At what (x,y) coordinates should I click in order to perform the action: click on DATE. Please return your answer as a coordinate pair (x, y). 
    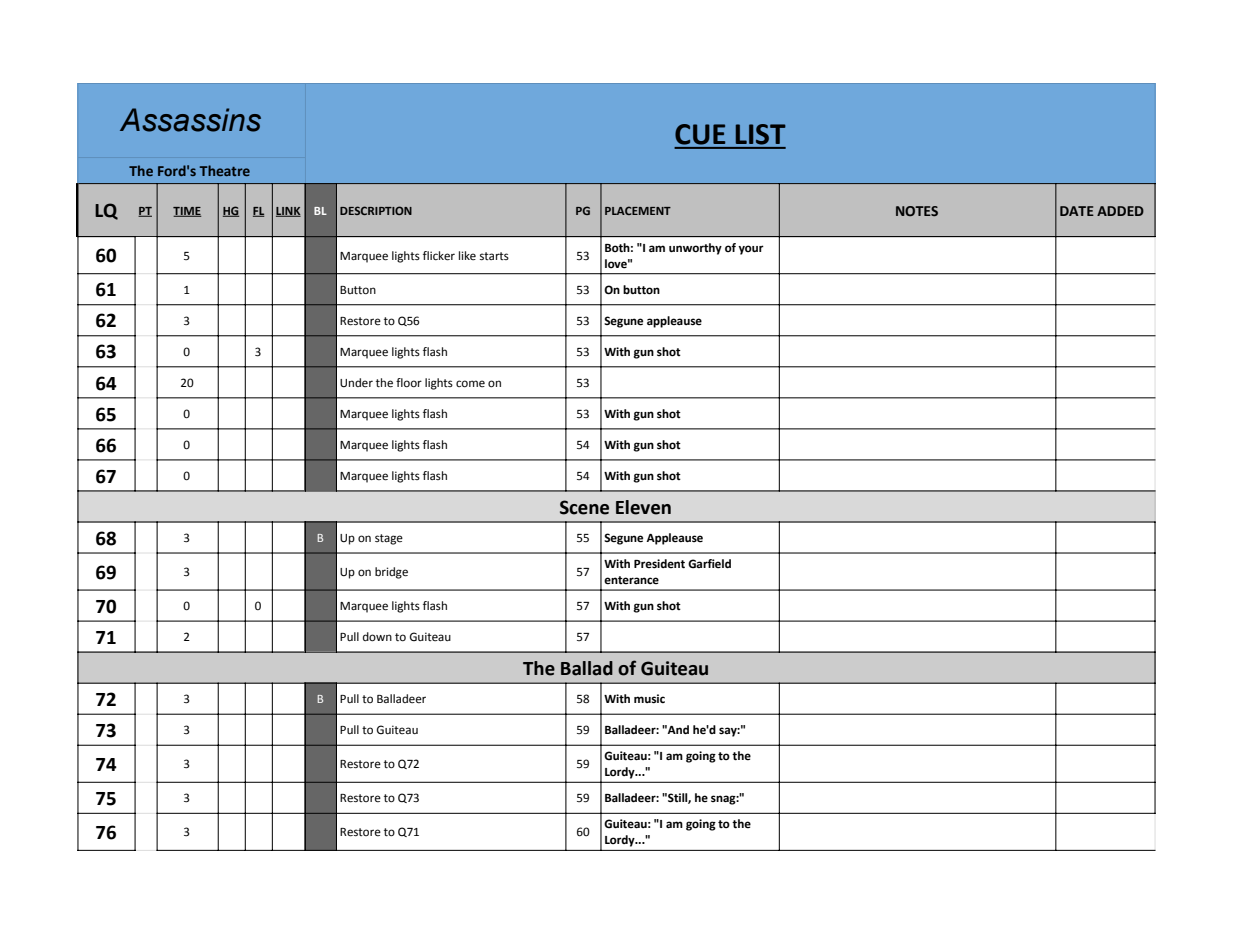
    Looking at the image, I should click on (1077, 211).
